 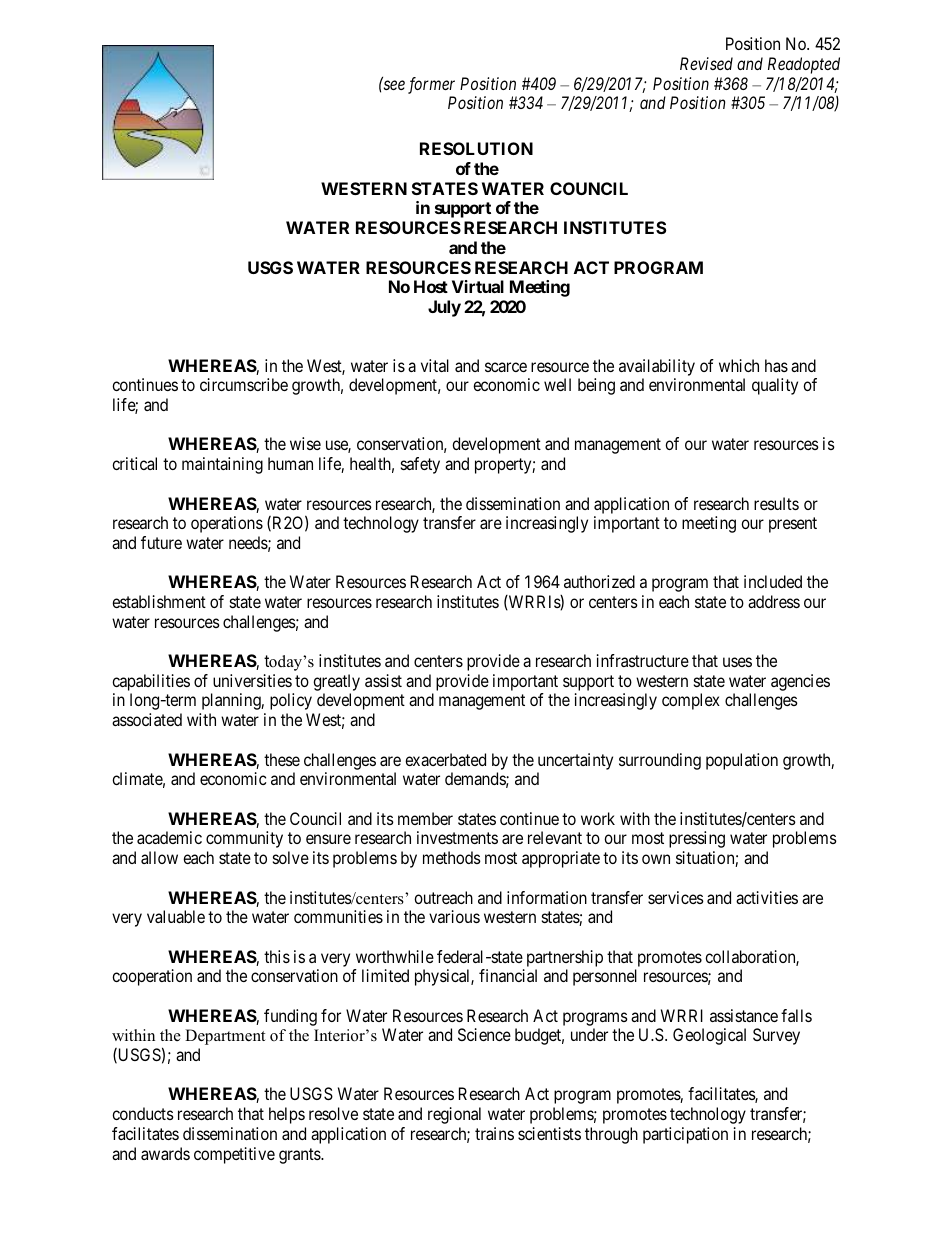 I want to click on competitive, so click(x=234, y=1155).
